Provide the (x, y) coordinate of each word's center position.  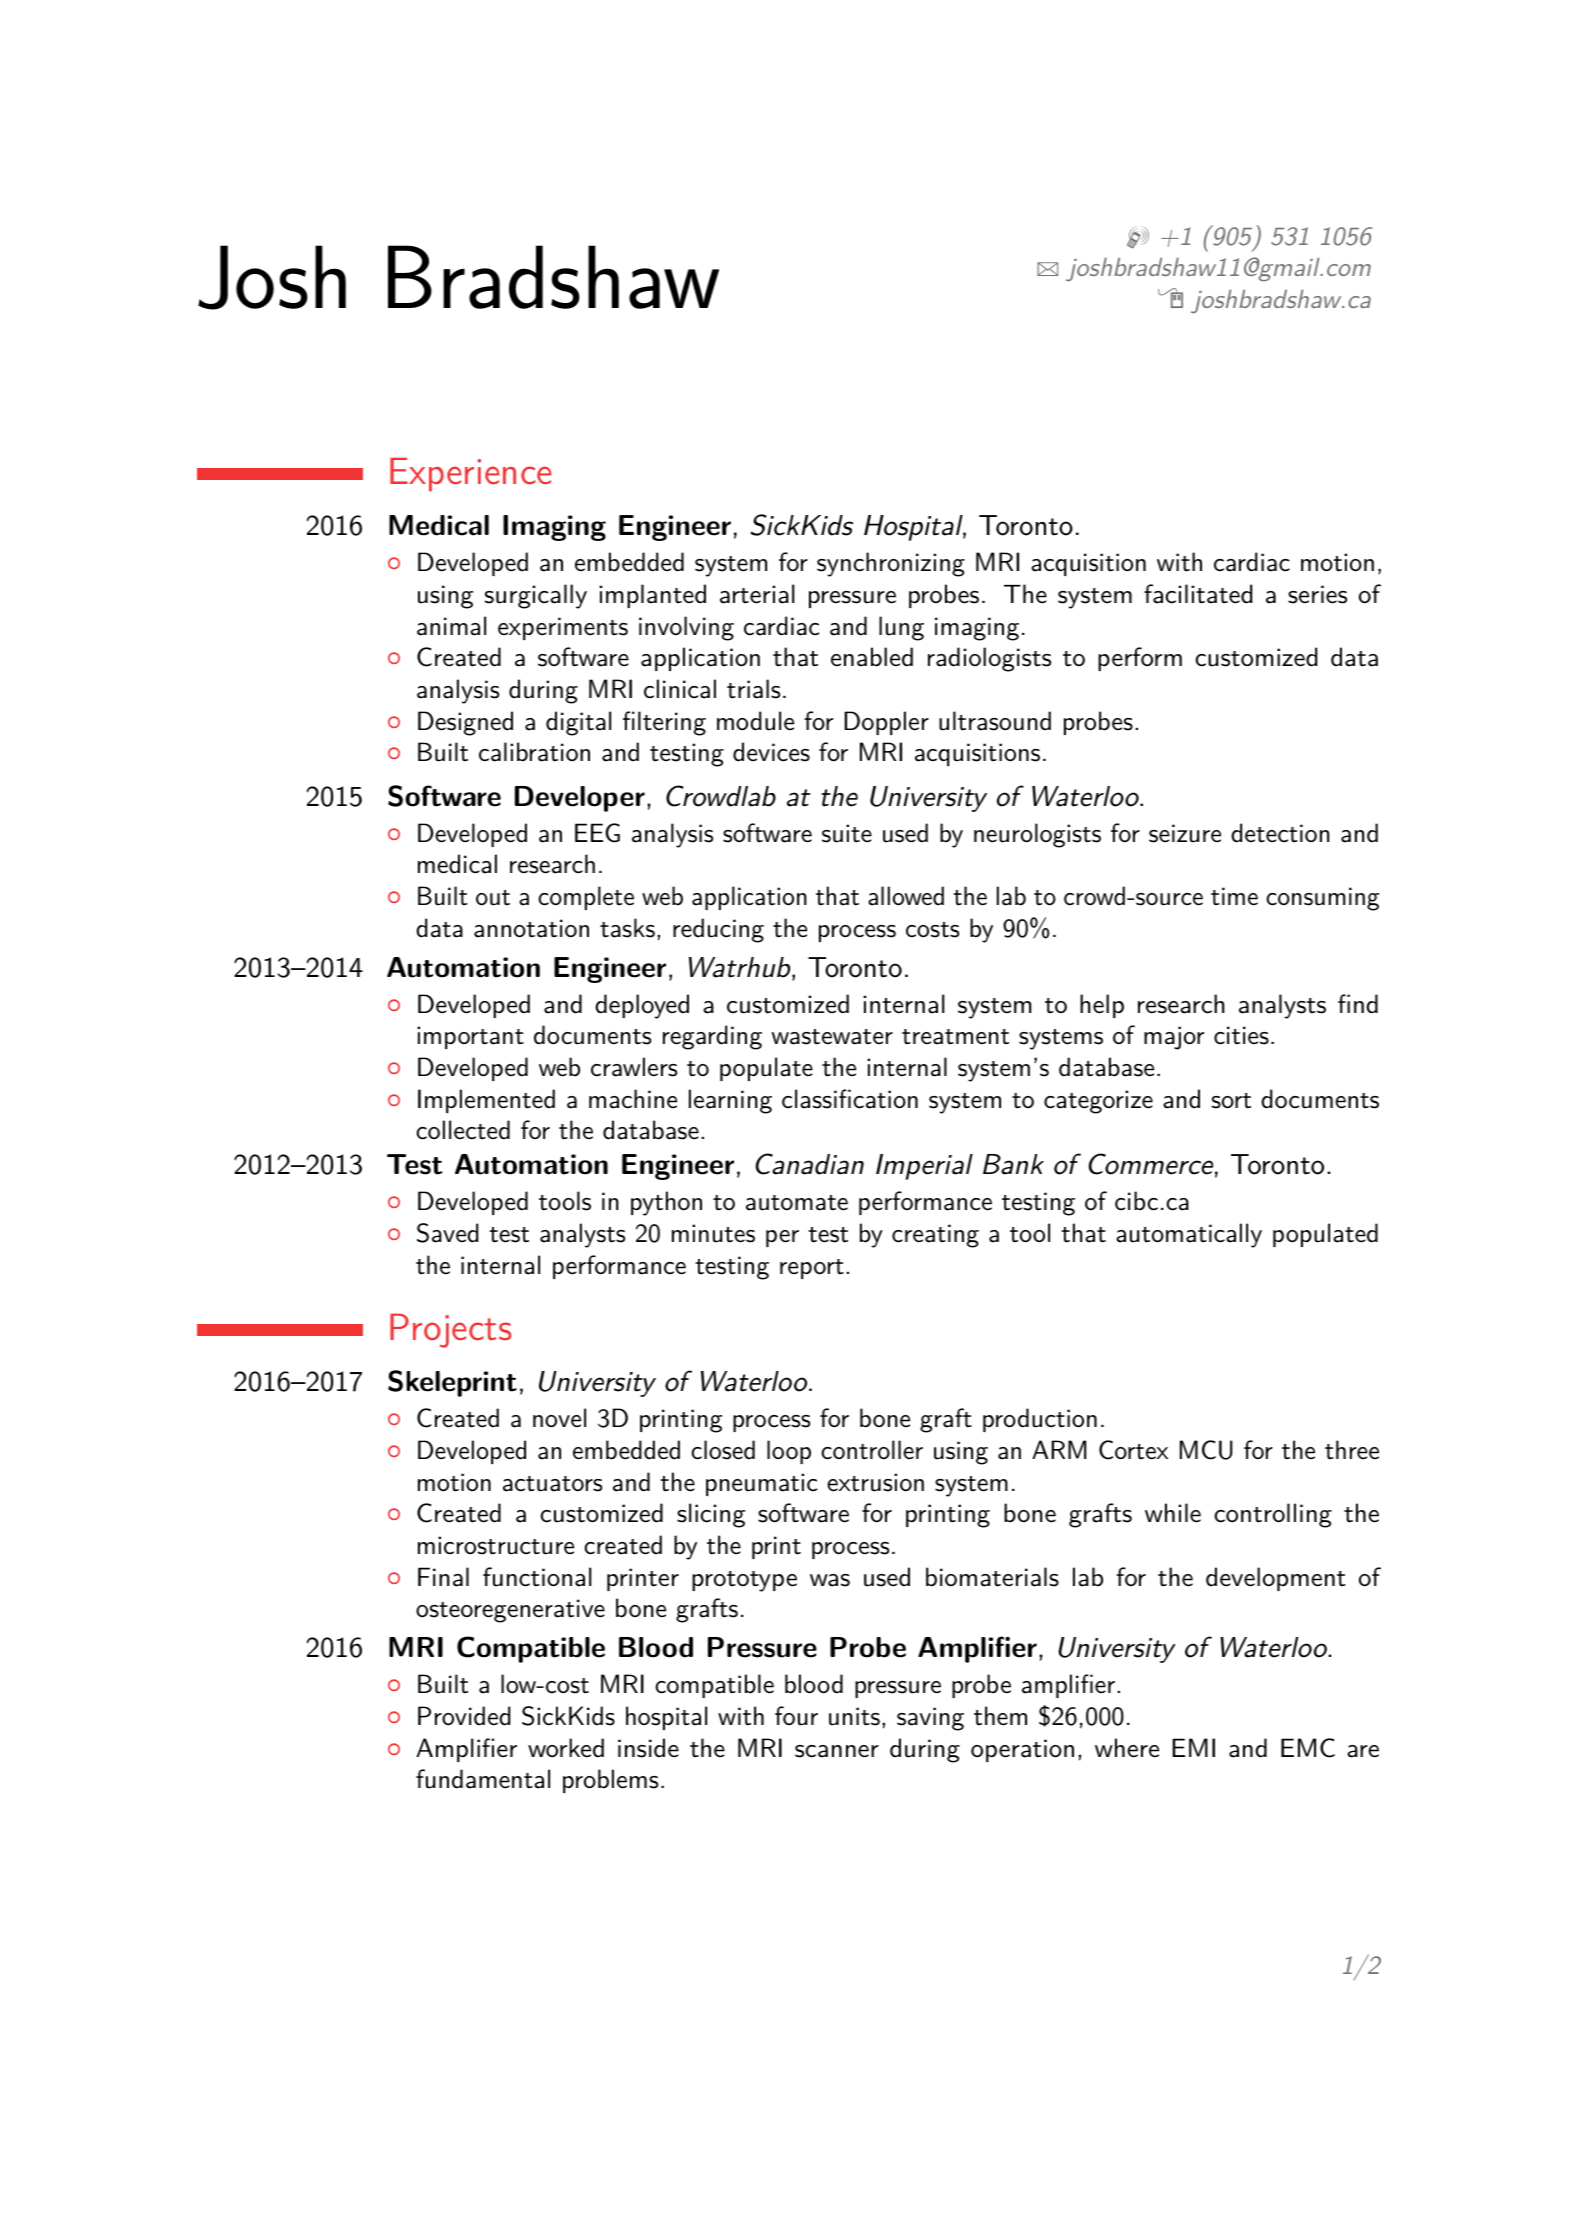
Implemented (486, 1101)
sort (1231, 1101)
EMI (1193, 1747)
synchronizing (891, 564)
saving (930, 1719)
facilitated (1198, 594)
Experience (471, 475)
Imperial (924, 1167)
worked (566, 1748)
